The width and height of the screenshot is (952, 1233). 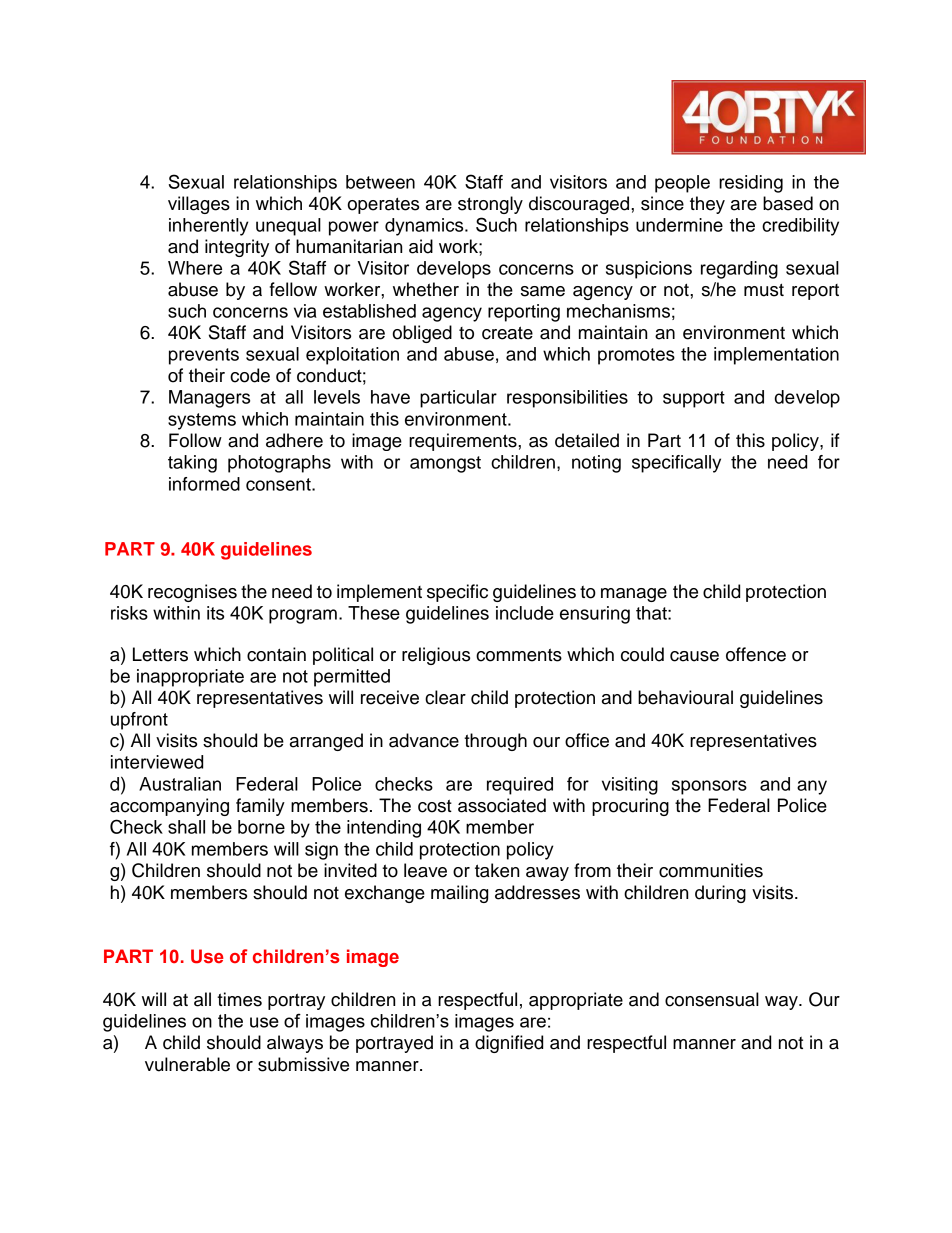 What do you see at coordinates (709, 787) in the screenshot?
I see `sponsors` at bounding box center [709, 787].
